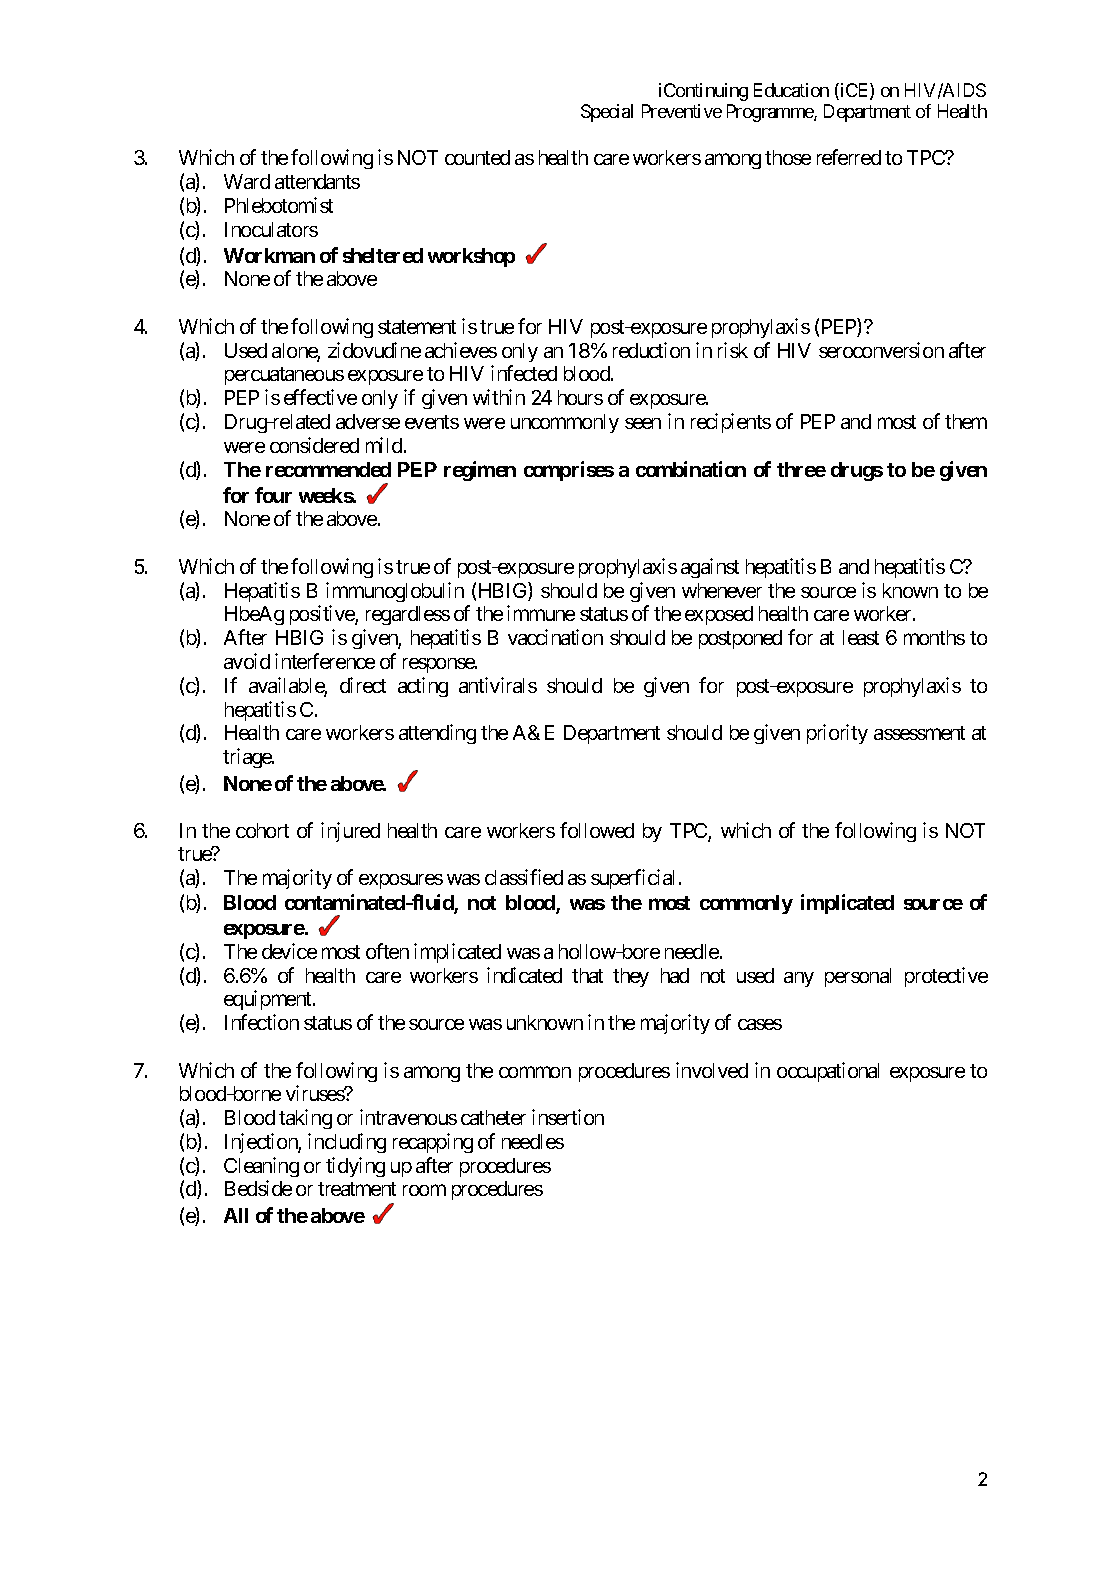 This page has height=1584, width=1120. Describe the element at coordinates (643, 423) in the page. I see `seen` at that location.
